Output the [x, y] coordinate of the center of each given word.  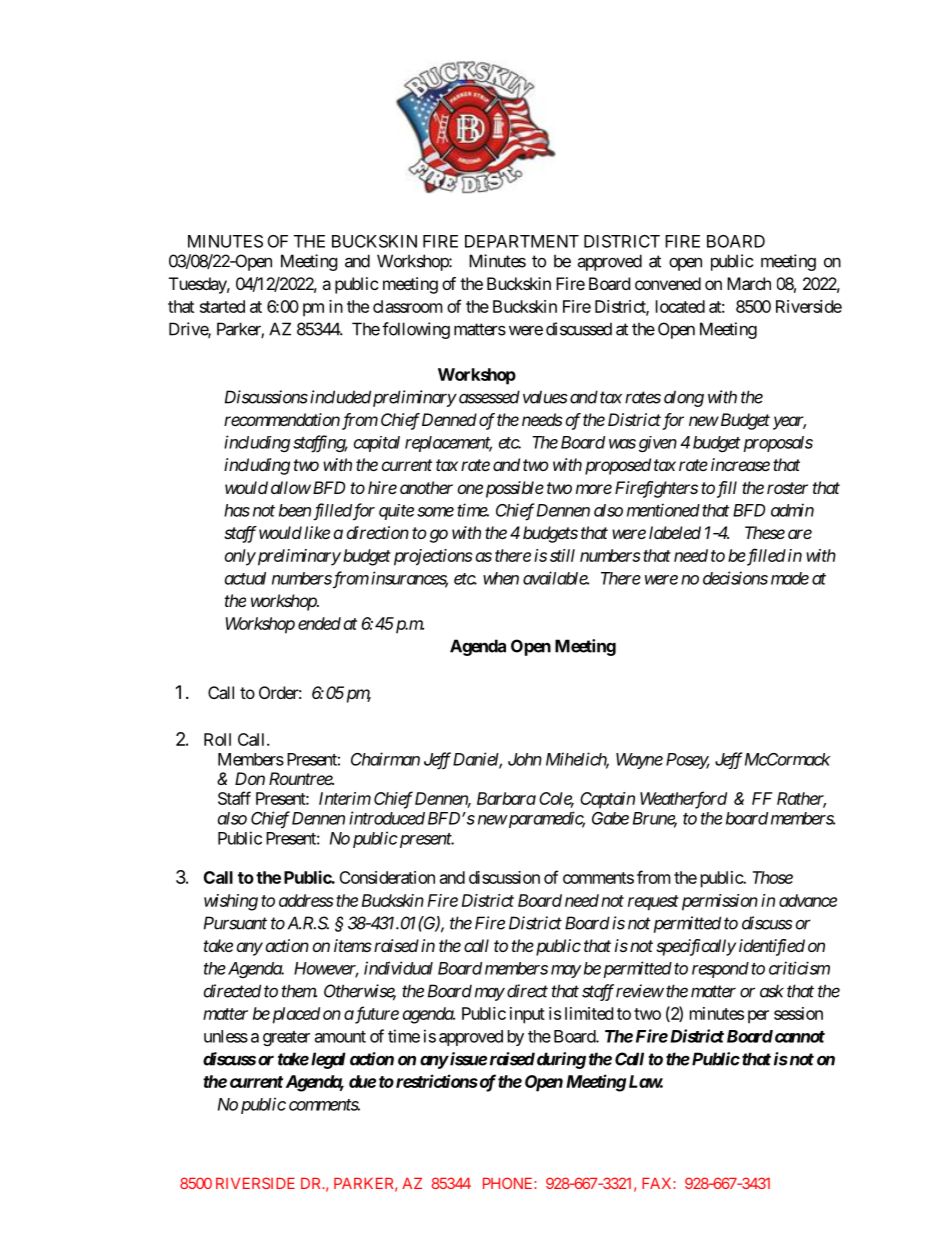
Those [772, 877]
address [306, 900]
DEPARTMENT [522, 241]
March [749, 283]
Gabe [610, 818]
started [222, 306]
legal [328, 1060]
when [501, 578]
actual [245, 578]
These [765, 532]
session [798, 1013]
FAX [658, 1183]
